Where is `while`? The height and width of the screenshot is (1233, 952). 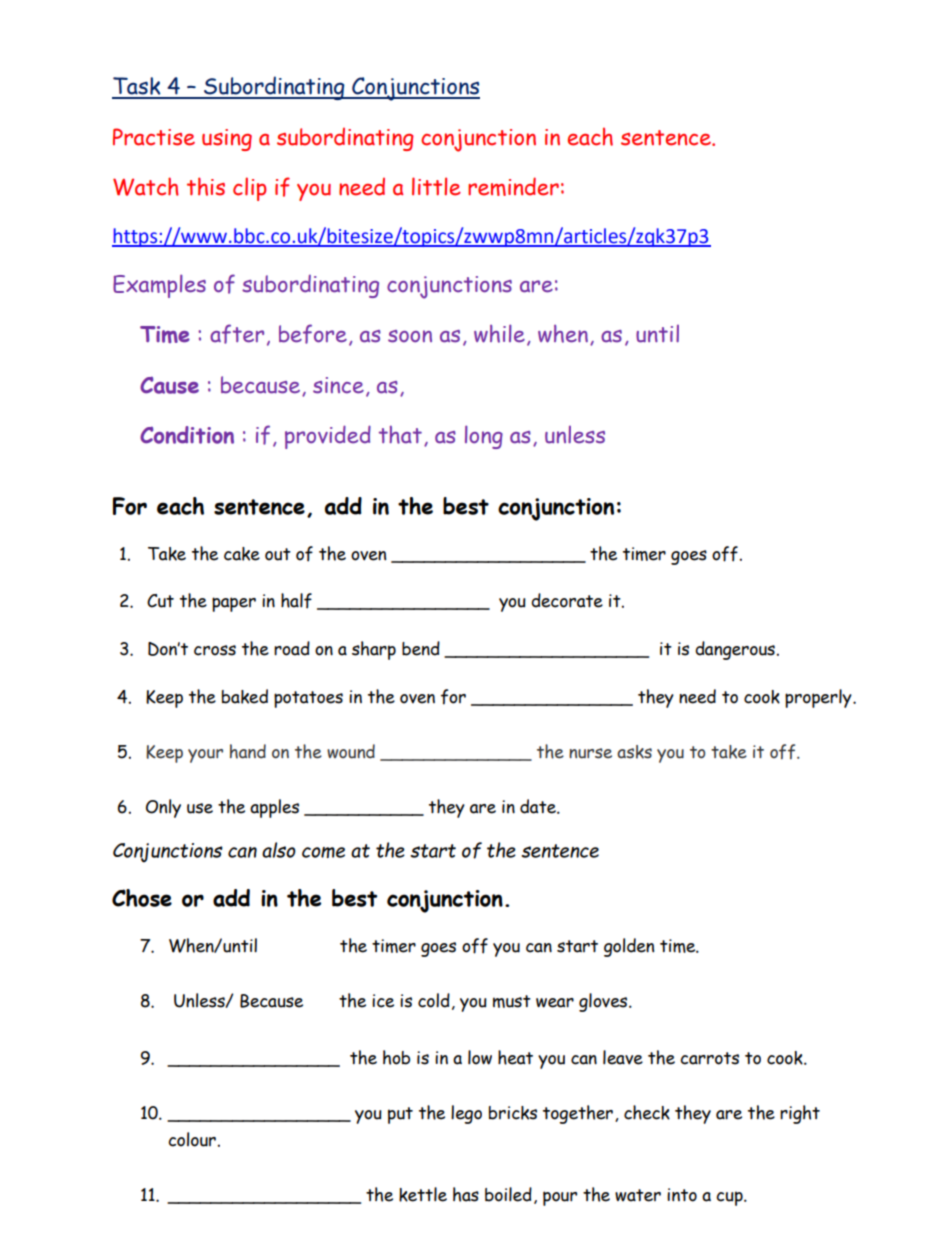 while is located at coordinates (499, 333).
